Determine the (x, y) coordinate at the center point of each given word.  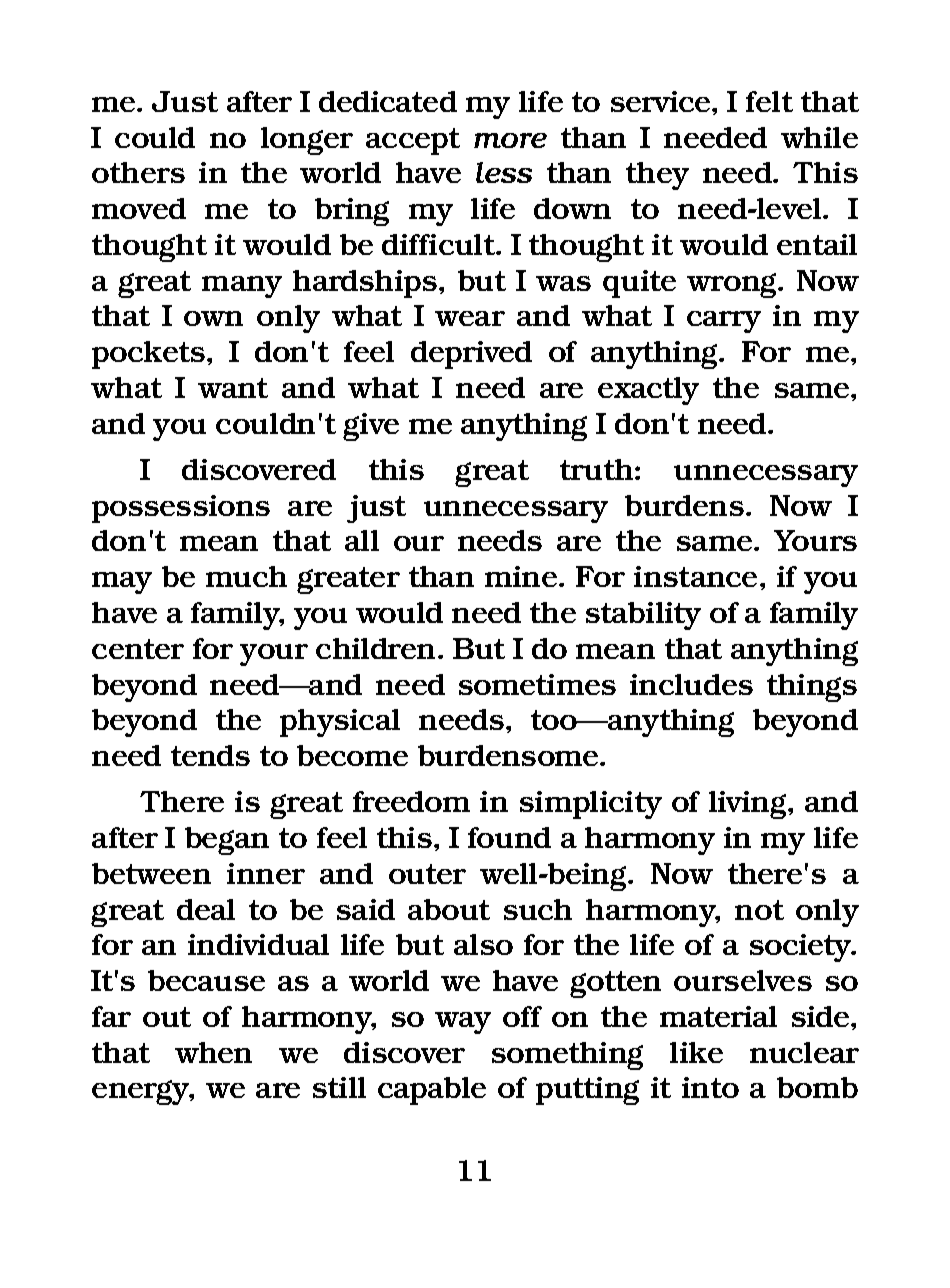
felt (769, 101)
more (510, 140)
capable (432, 1091)
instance (697, 576)
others (138, 172)
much (246, 576)
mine (522, 576)
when (213, 1052)
